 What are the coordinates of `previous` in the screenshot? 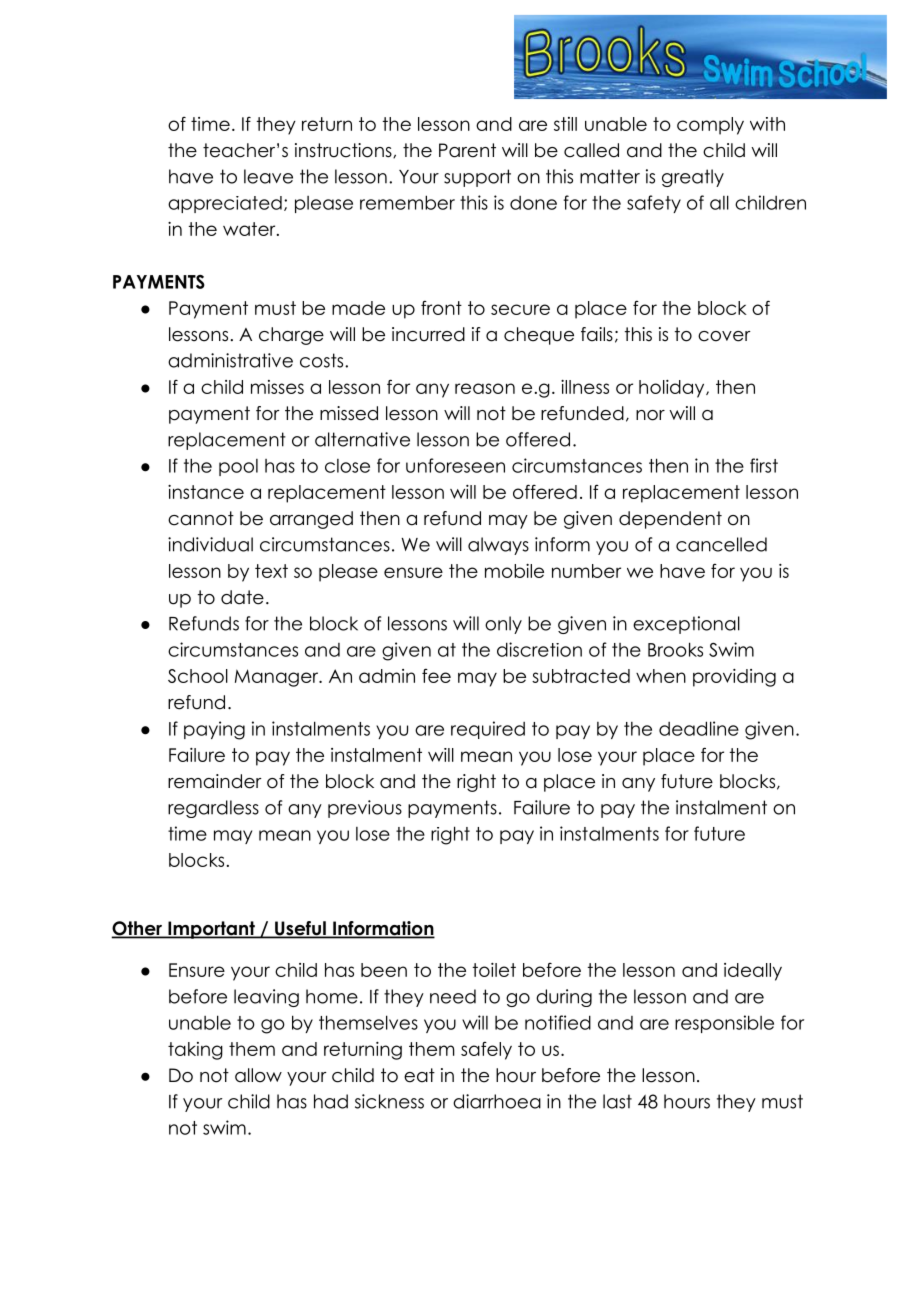 It's located at (365, 809).
